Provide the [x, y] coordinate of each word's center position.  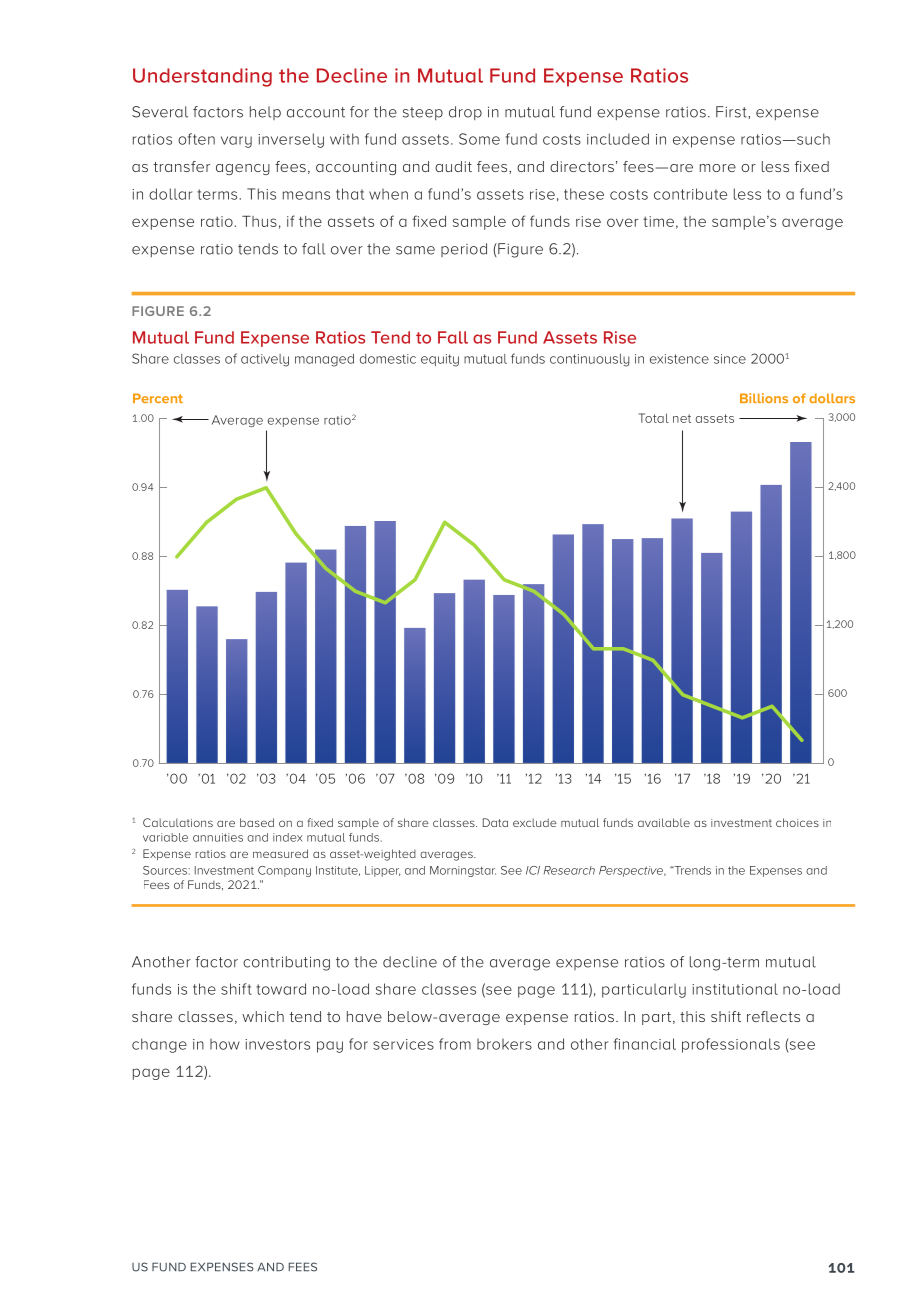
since [730, 359]
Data [495, 822]
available [664, 822]
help [265, 113]
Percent [158, 398]
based [257, 822]
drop [465, 113]
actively [265, 360]
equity [440, 360]
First [732, 112]
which [263, 1016]
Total [654, 418]
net [682, 418]
